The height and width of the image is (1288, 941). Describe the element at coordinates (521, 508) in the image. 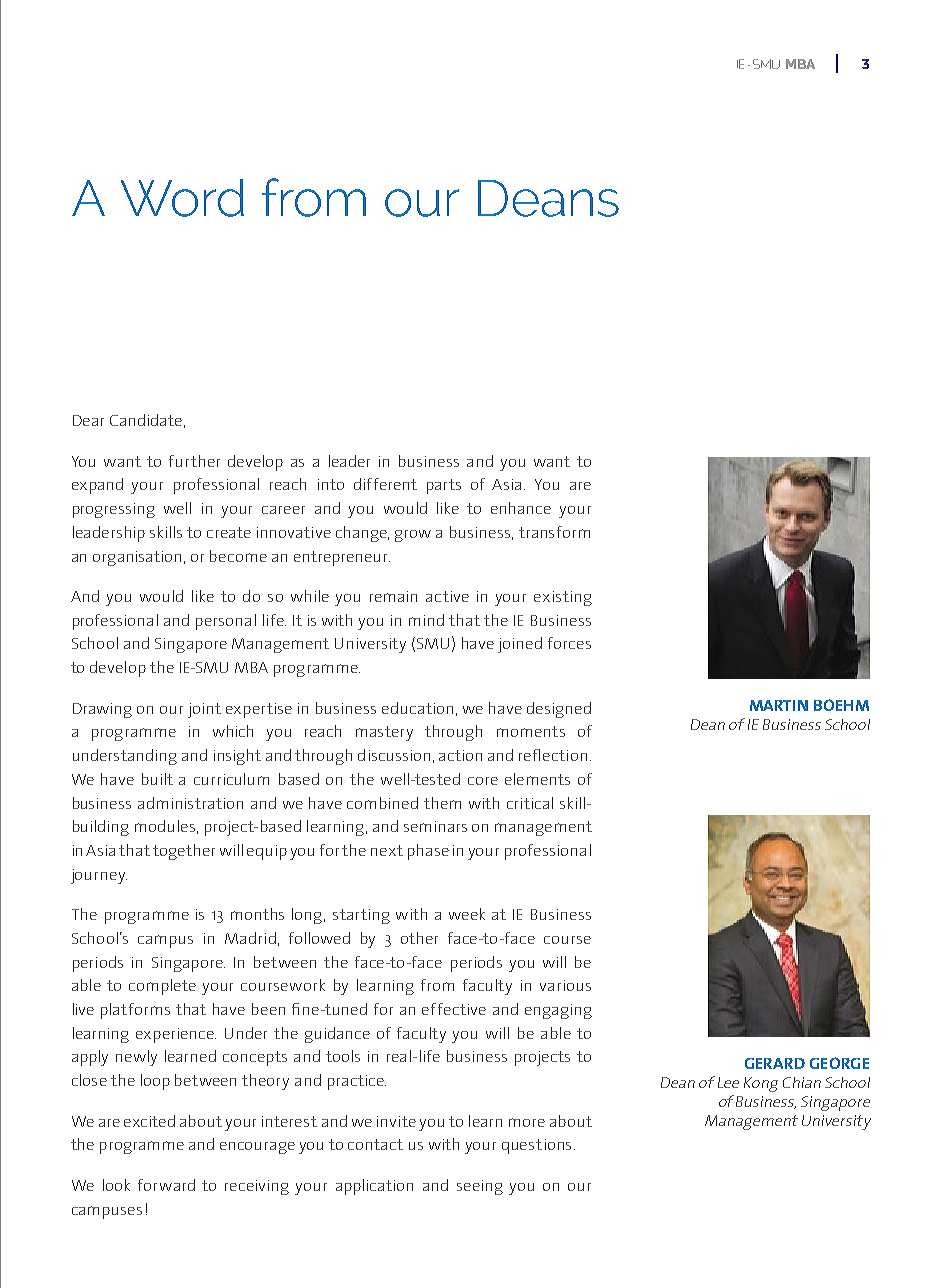

I see `enhance` at that location.
